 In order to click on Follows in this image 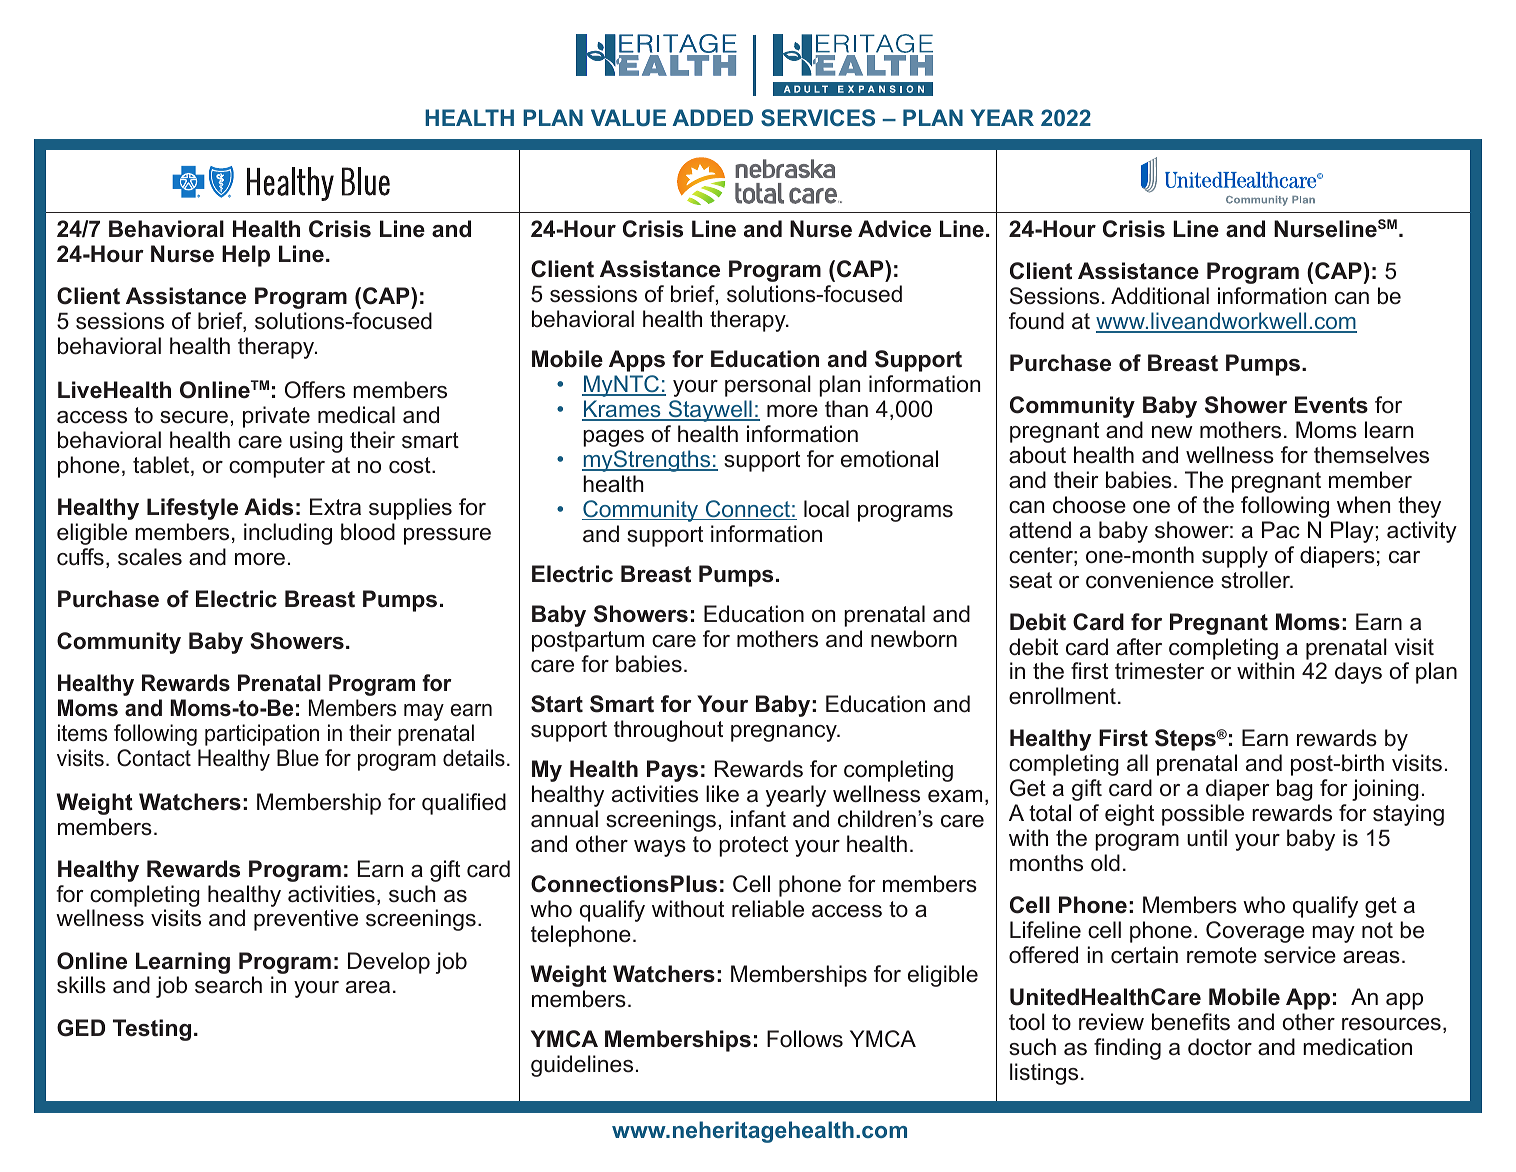, I will do `click(805, 1039)`.
